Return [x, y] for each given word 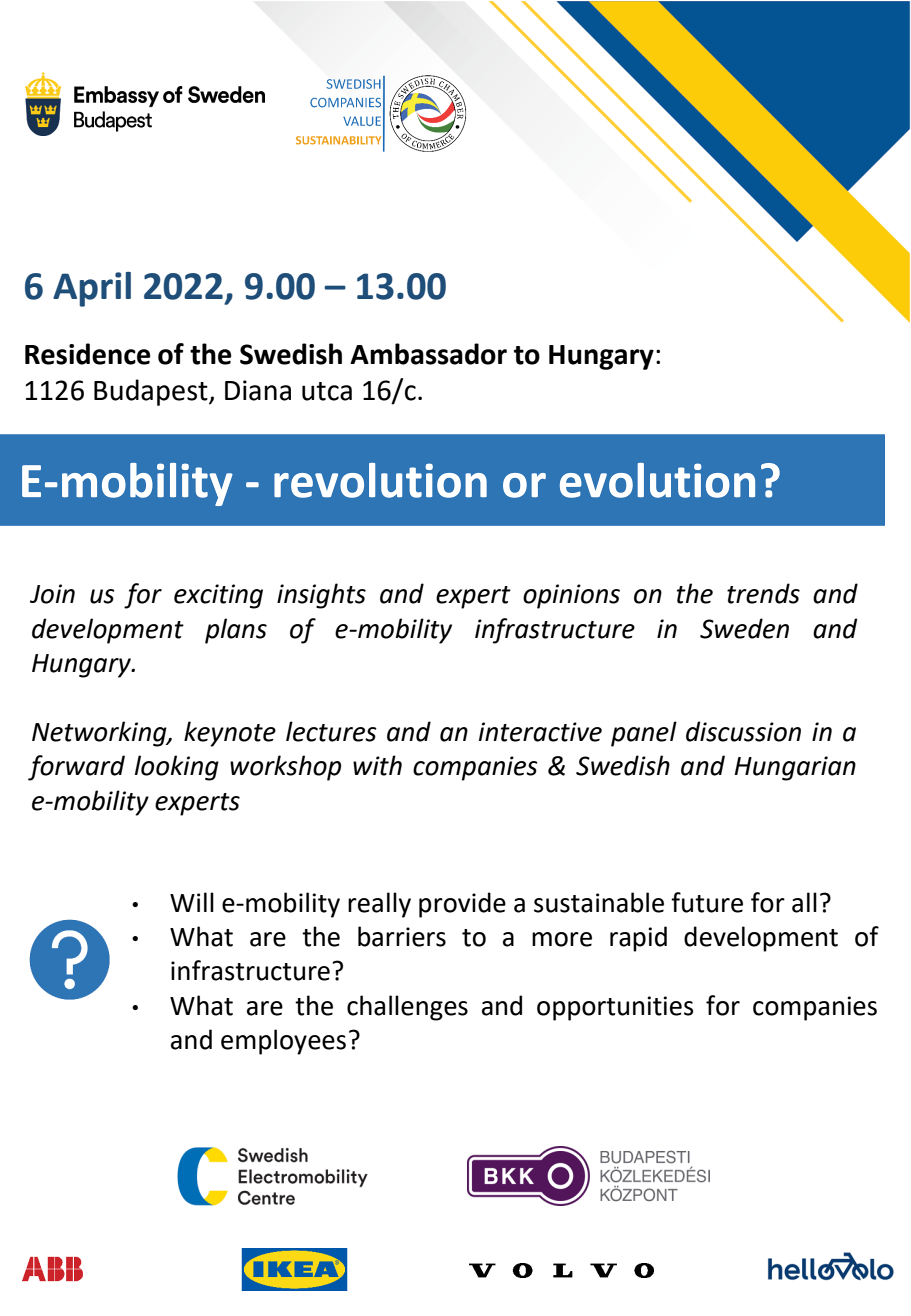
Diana [258, 390]
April [92, 289]
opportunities [615, 1008]
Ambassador [428, 354]
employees [283, 1042]
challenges [407, 1008]
